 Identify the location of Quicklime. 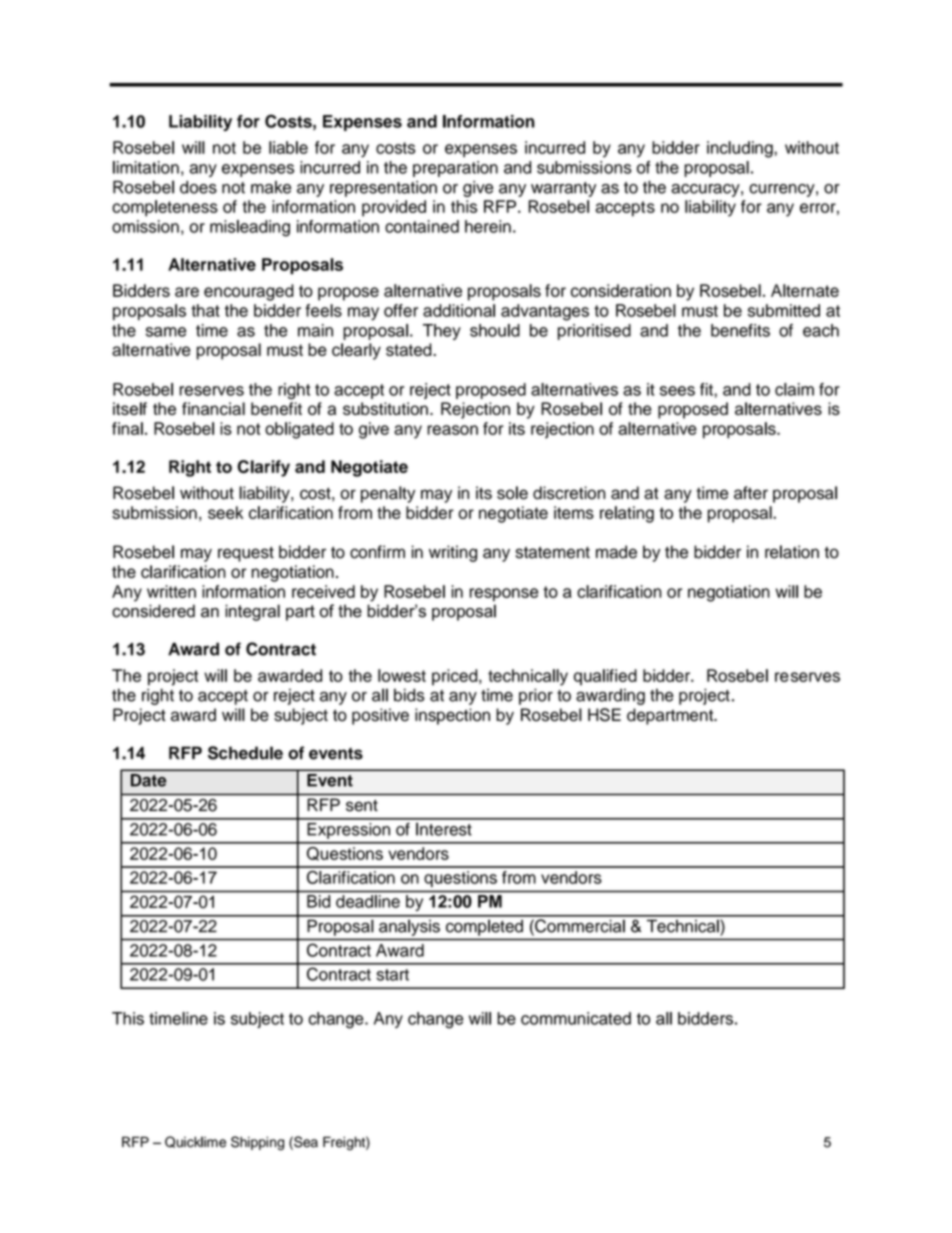
(195, 1142).
